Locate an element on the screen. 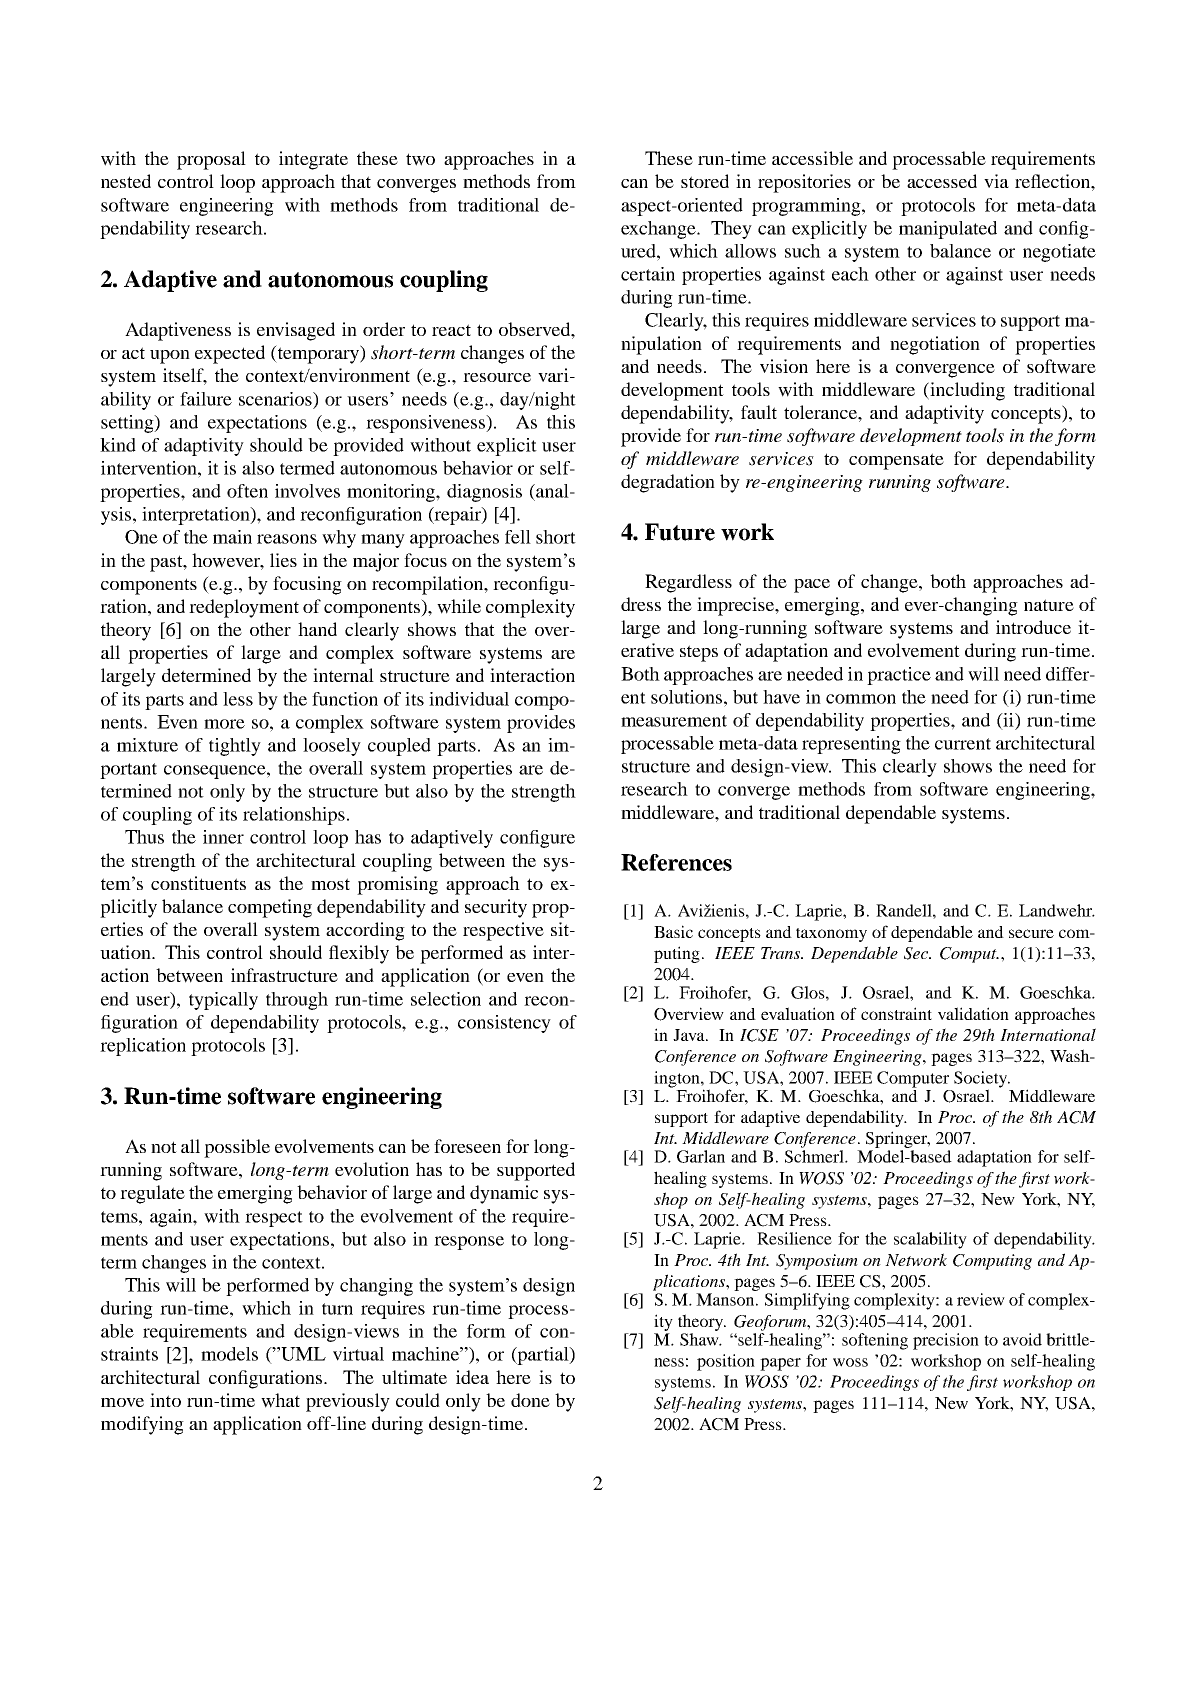 The height and width of the screenshot is (1693, 1196). validation is located at coordinates (973, 1013).
